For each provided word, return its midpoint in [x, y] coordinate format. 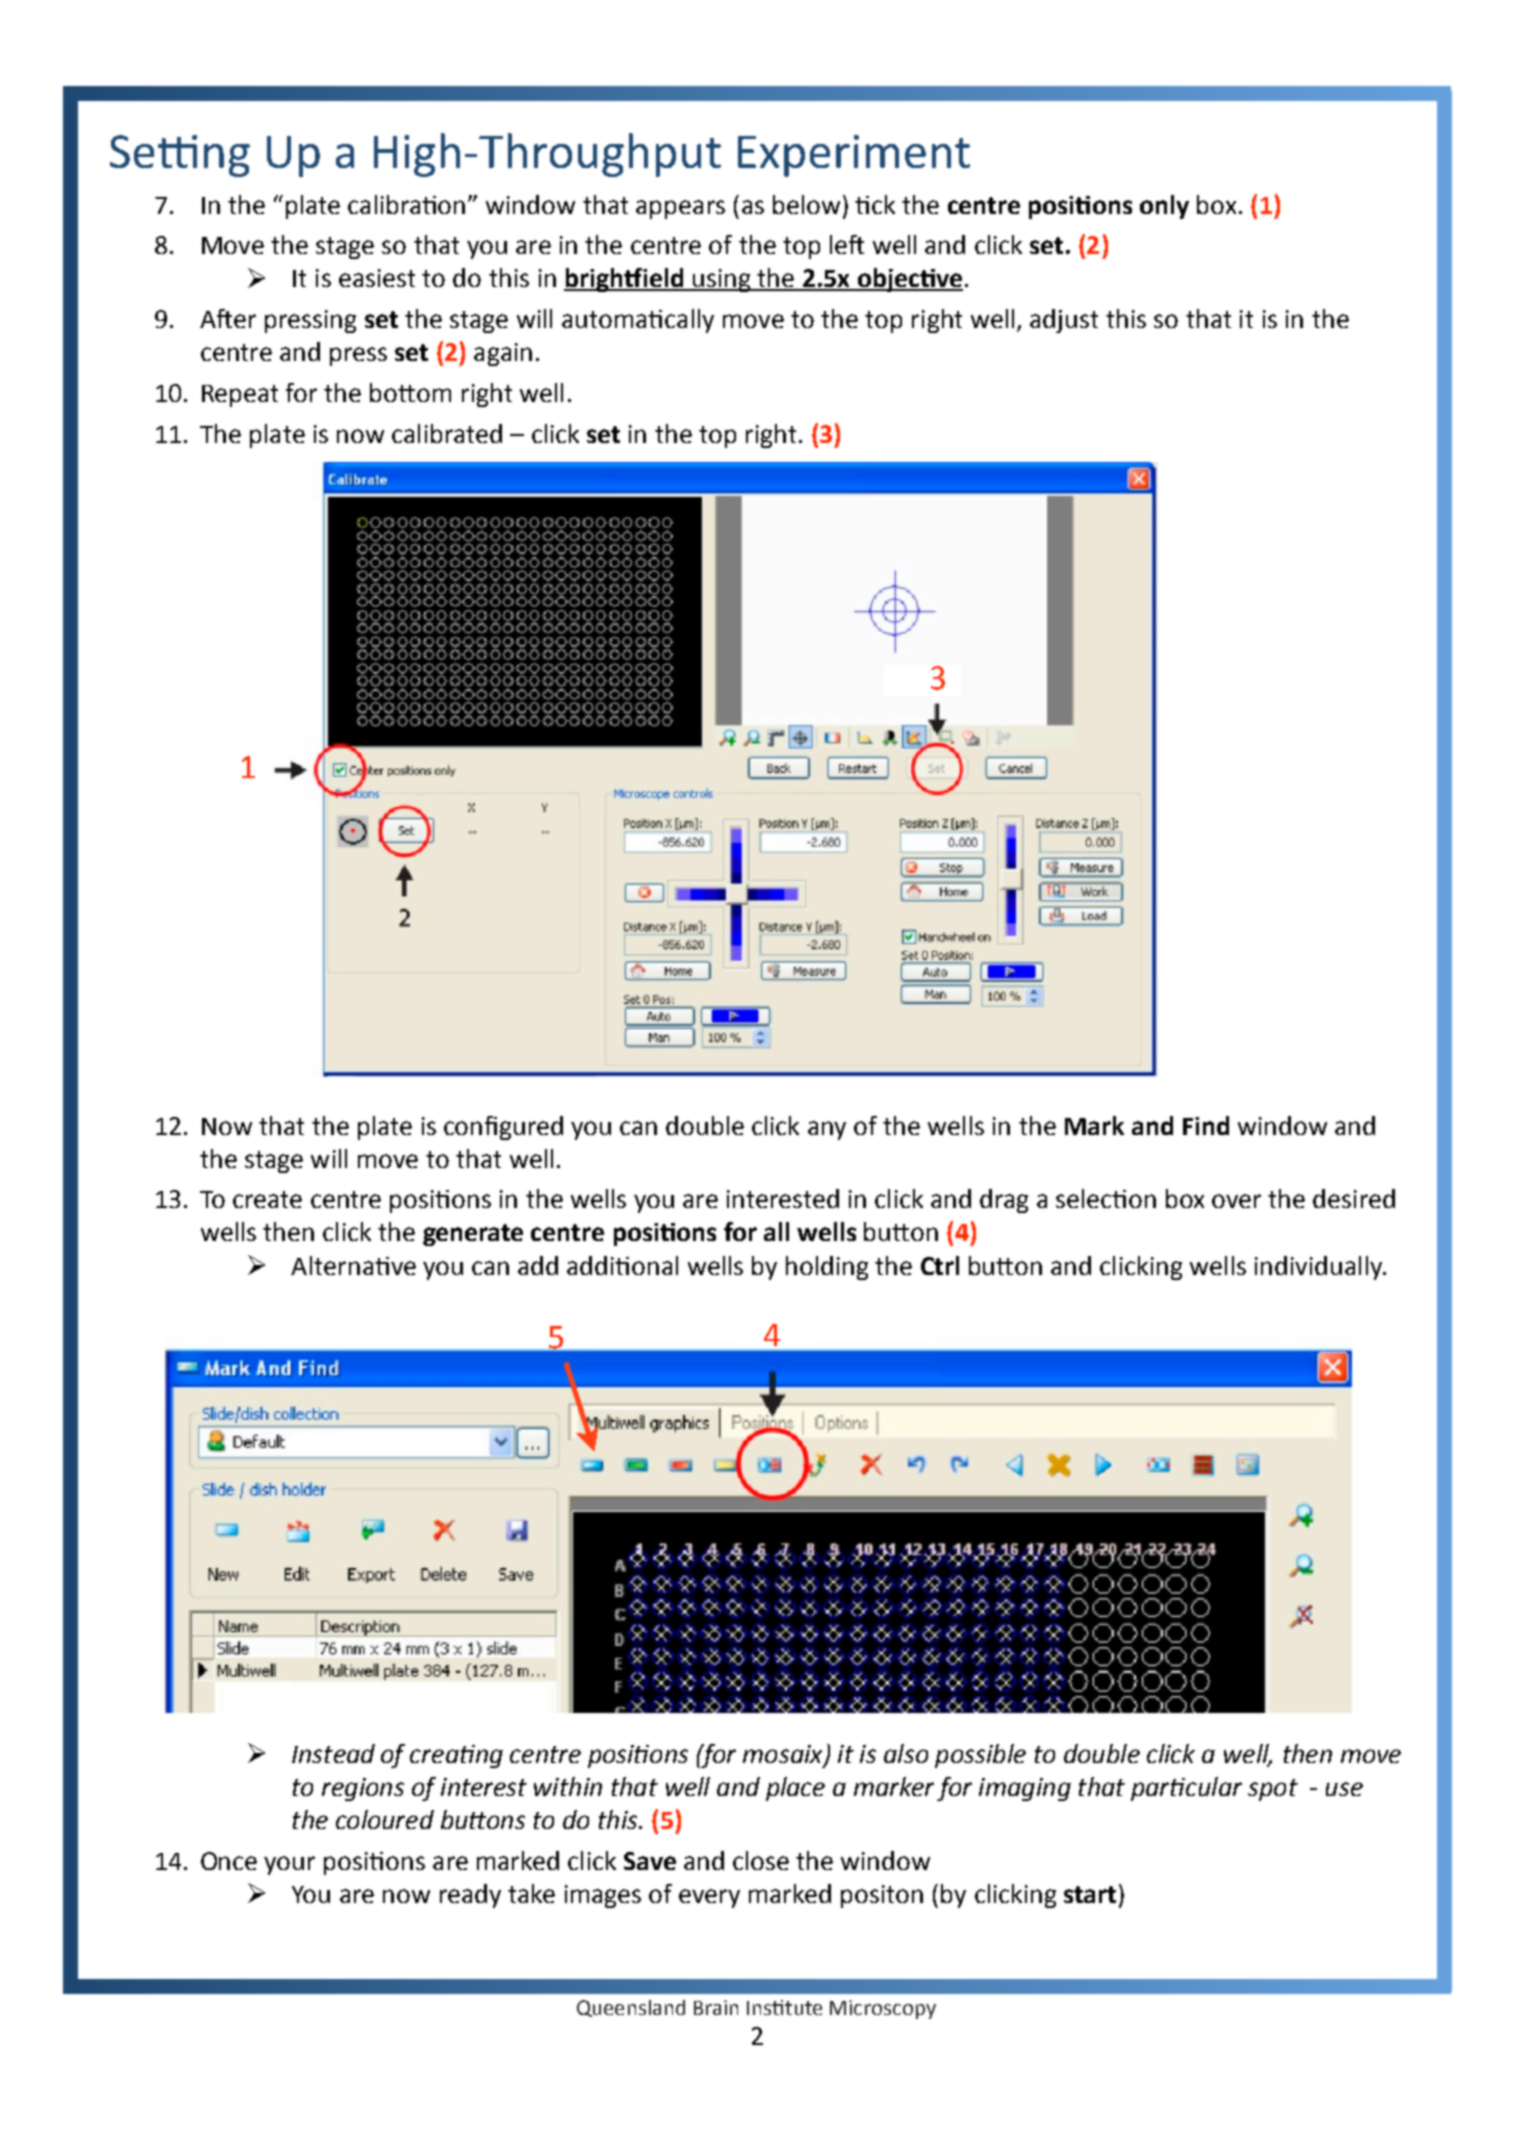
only [1164, 207]
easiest [377, 278]
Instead [333, 1753]
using [722, 280]
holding [827, 1268]
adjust [1064, 321]
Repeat [240, 396]
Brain [716, 2007]
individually [1320, 1268]
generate [473, 1235]
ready [470, 1896]
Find [1206, 1125]
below [806, 204]
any [827, 1130]
